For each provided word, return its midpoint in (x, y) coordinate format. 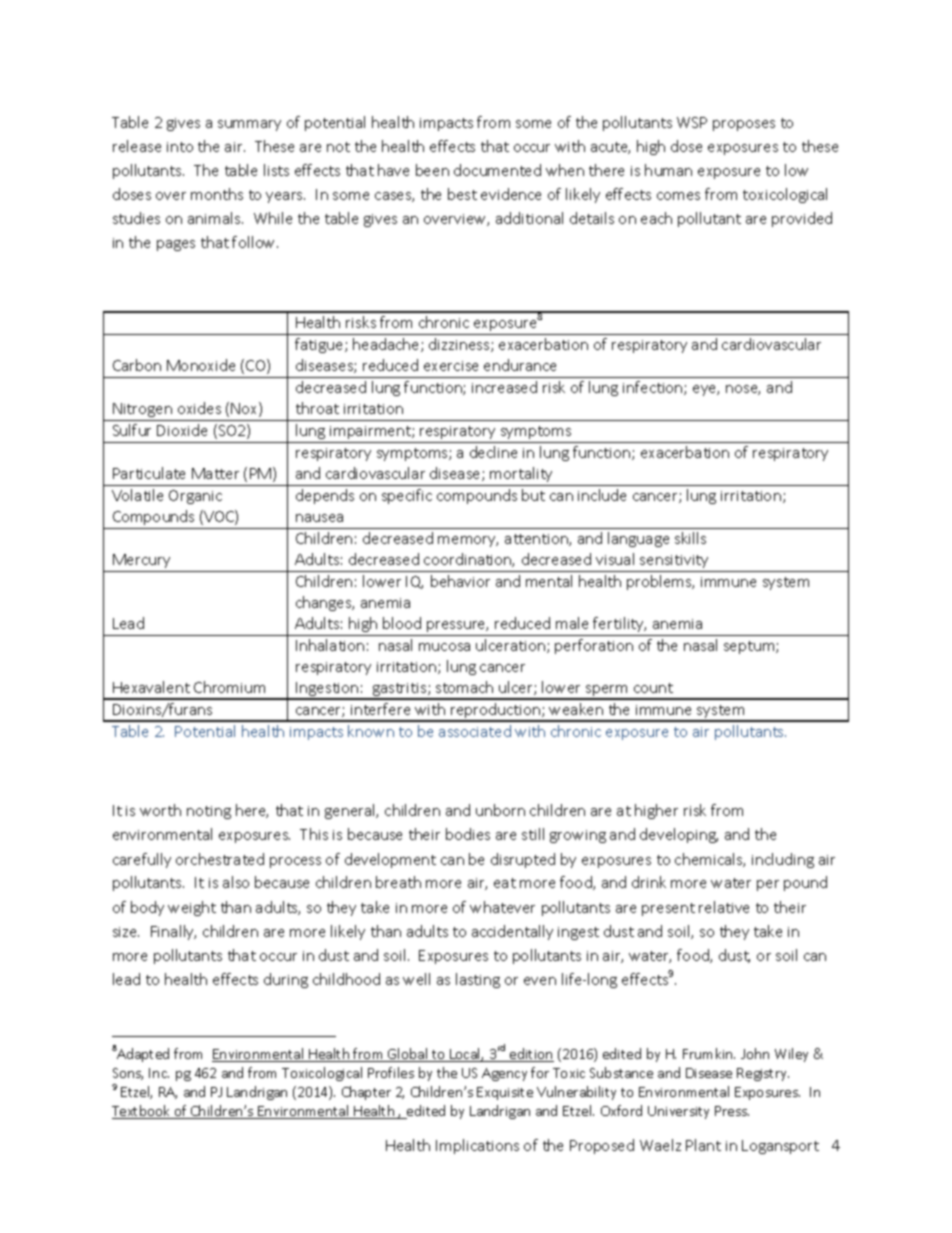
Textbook (142, 1112)
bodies (468, 834)
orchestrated (220, 859)
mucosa (444, 647)
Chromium (229, 687)
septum (750, 647)
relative (724, 907)
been (432, 170)
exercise (451, 366)
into (180, 147)
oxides (199, 408)
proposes (744, 125)
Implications (477, 1146)
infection (654, 388)
